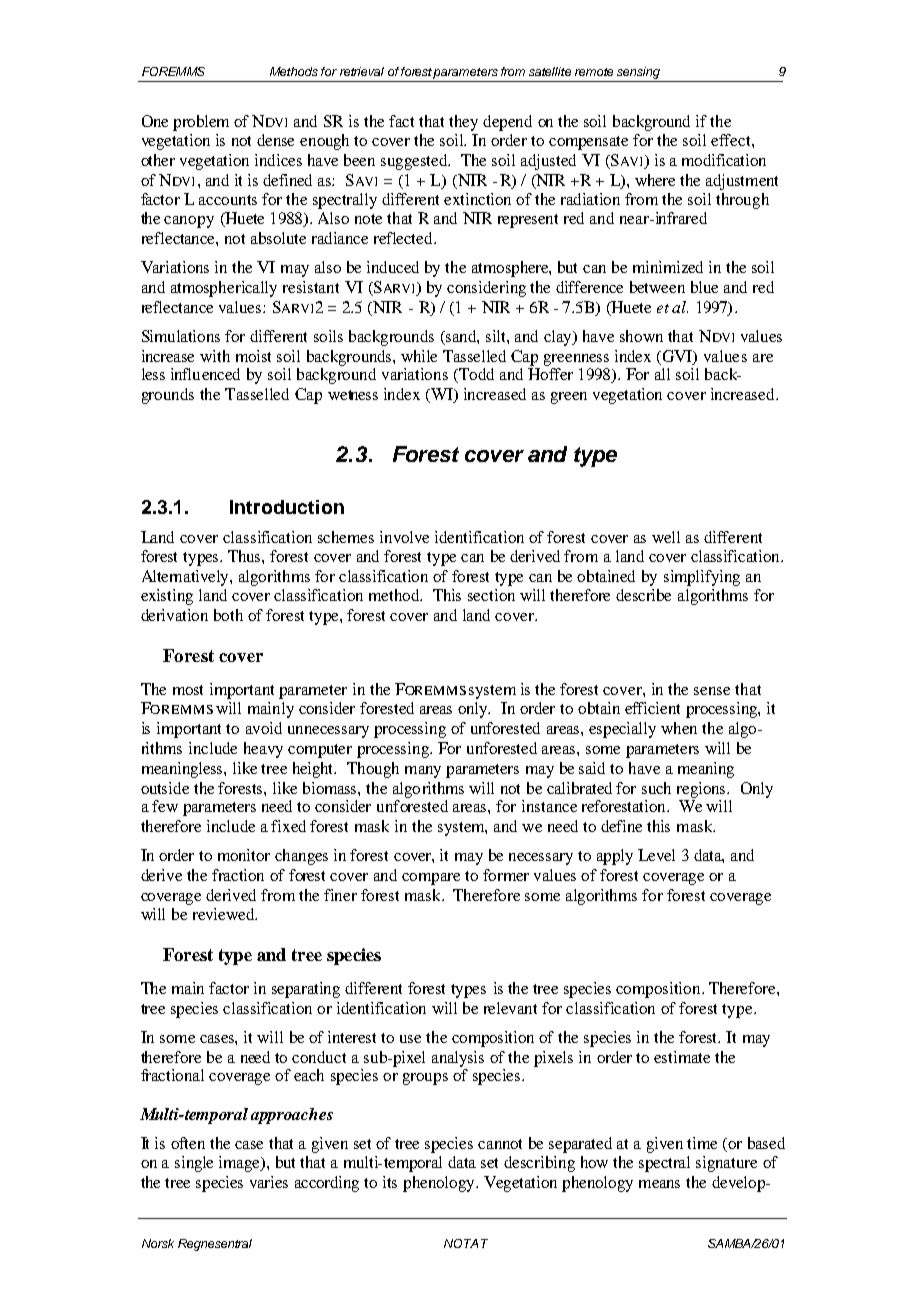  I want to click on effect, so click(732, 140).
